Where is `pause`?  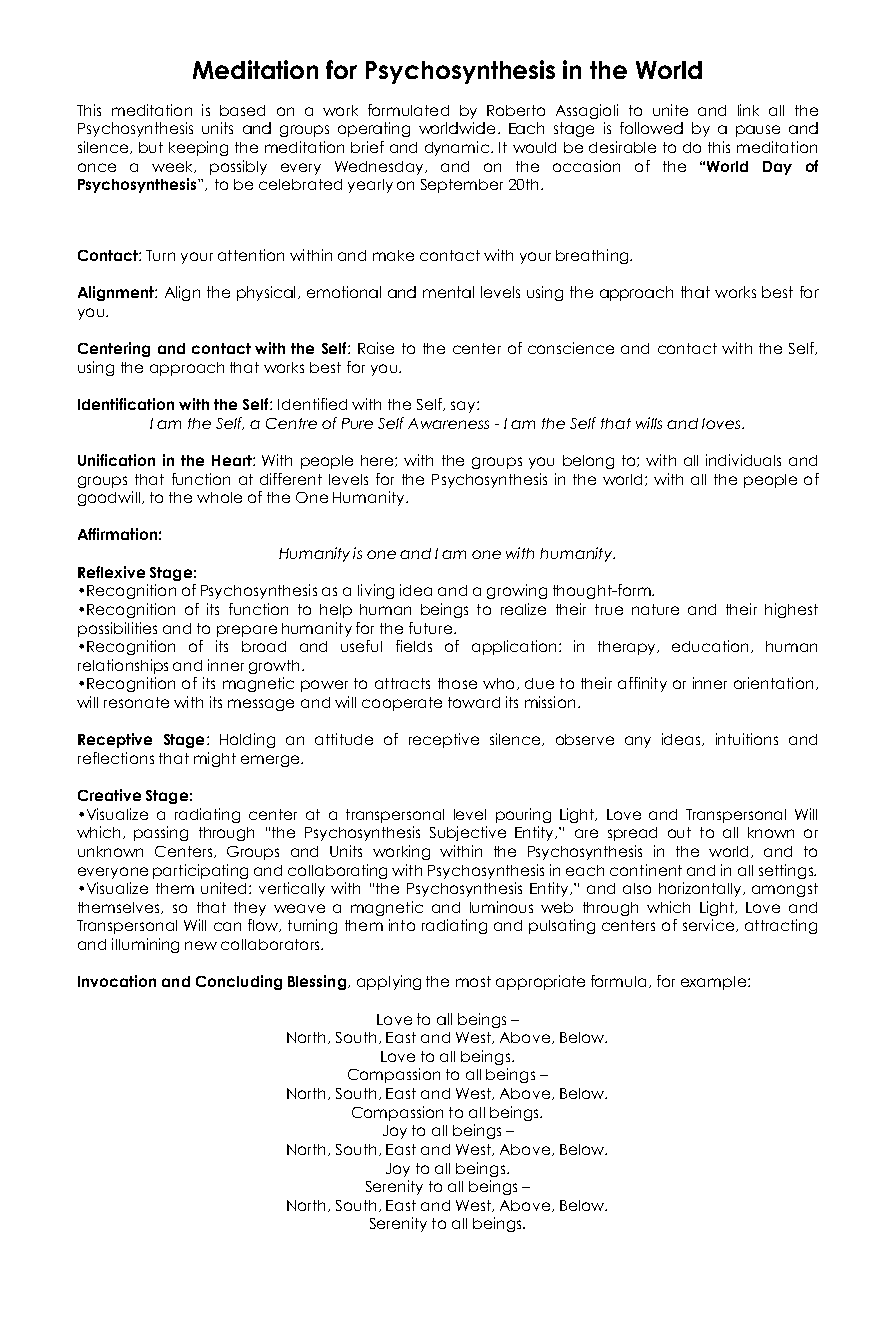
pause is located at coordinates (758, 131).
